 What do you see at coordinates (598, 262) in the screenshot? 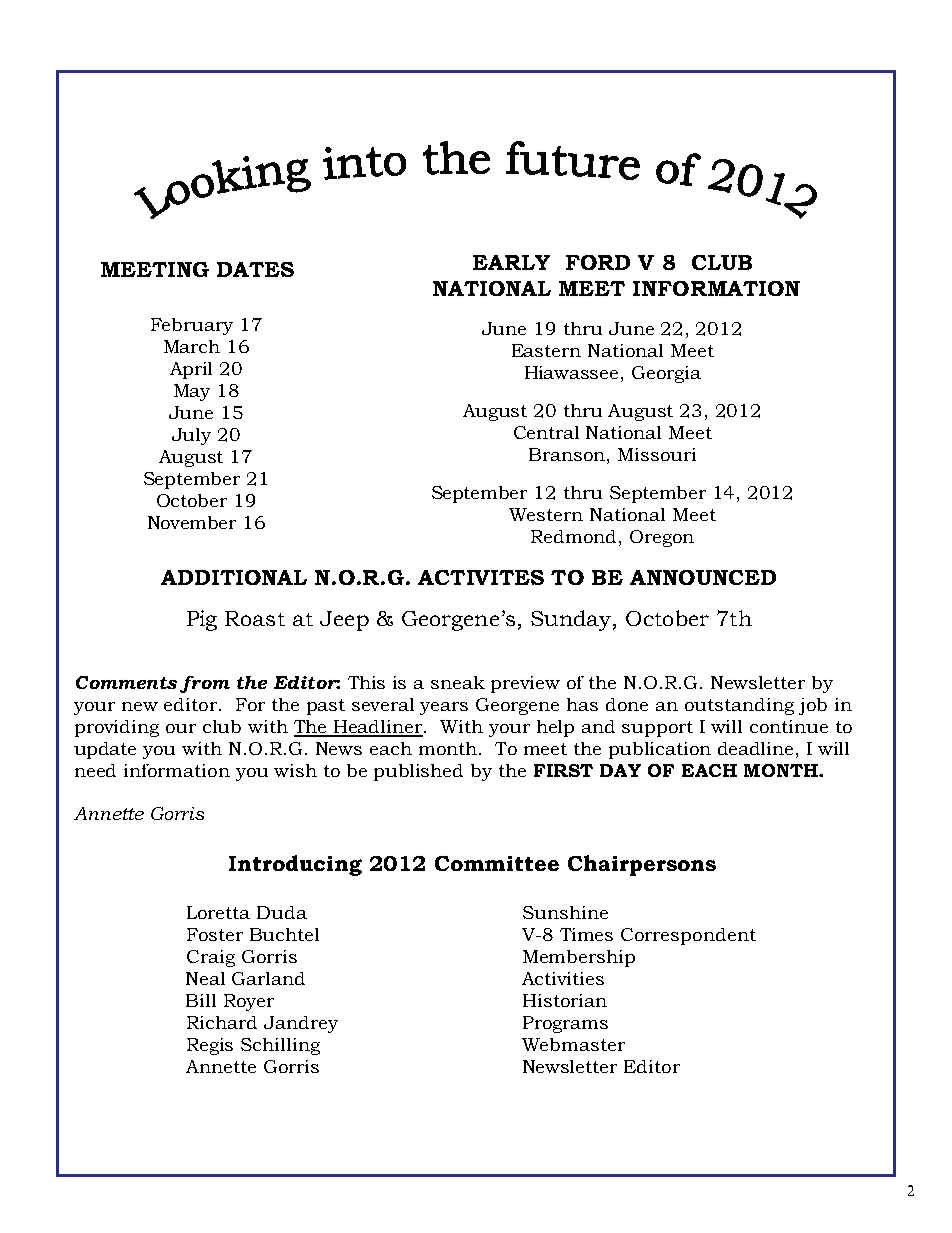
I see `FORD` at bounding box center [598, 262].
